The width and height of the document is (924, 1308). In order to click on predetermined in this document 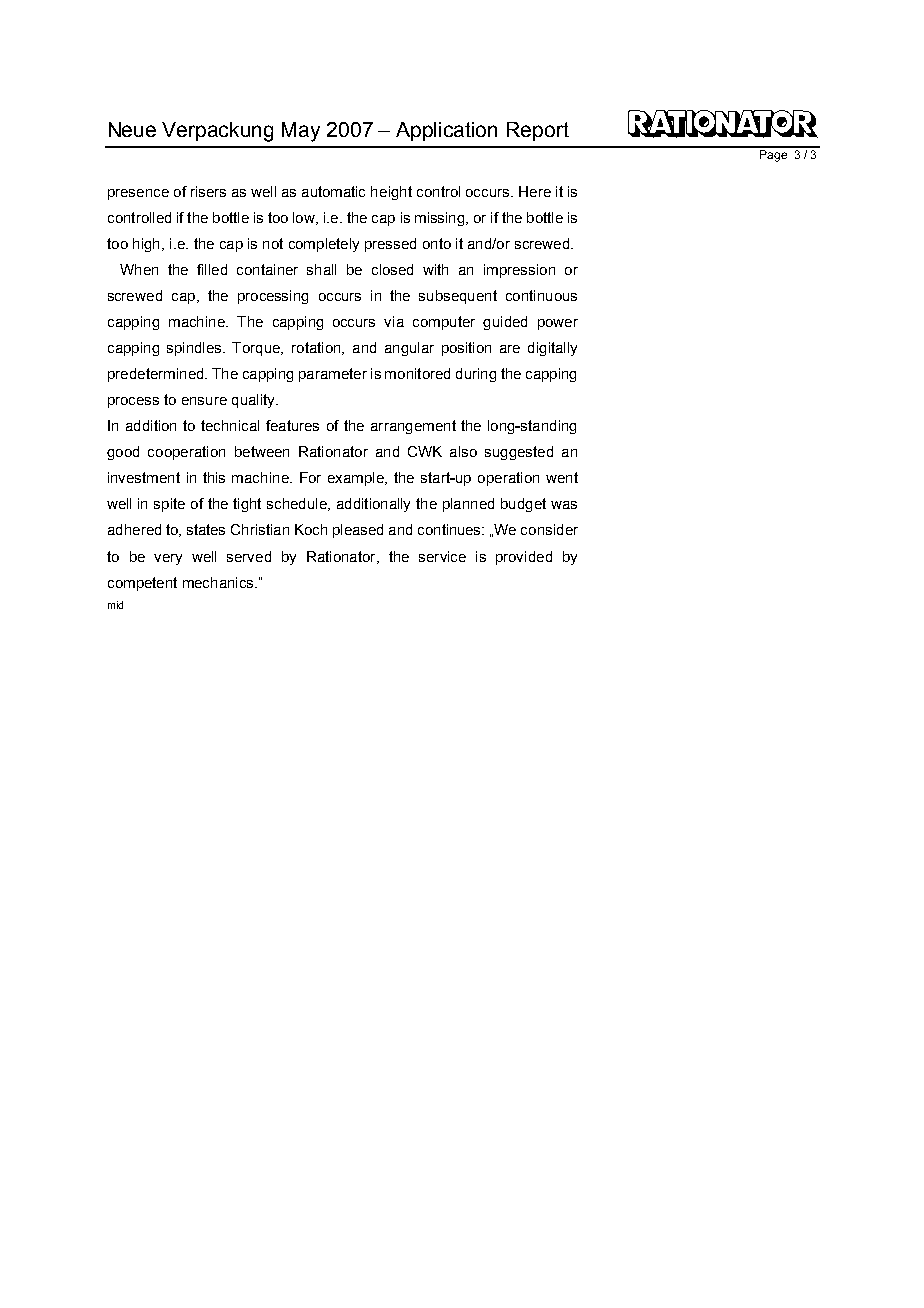, I will do `click(157, 375)`.
